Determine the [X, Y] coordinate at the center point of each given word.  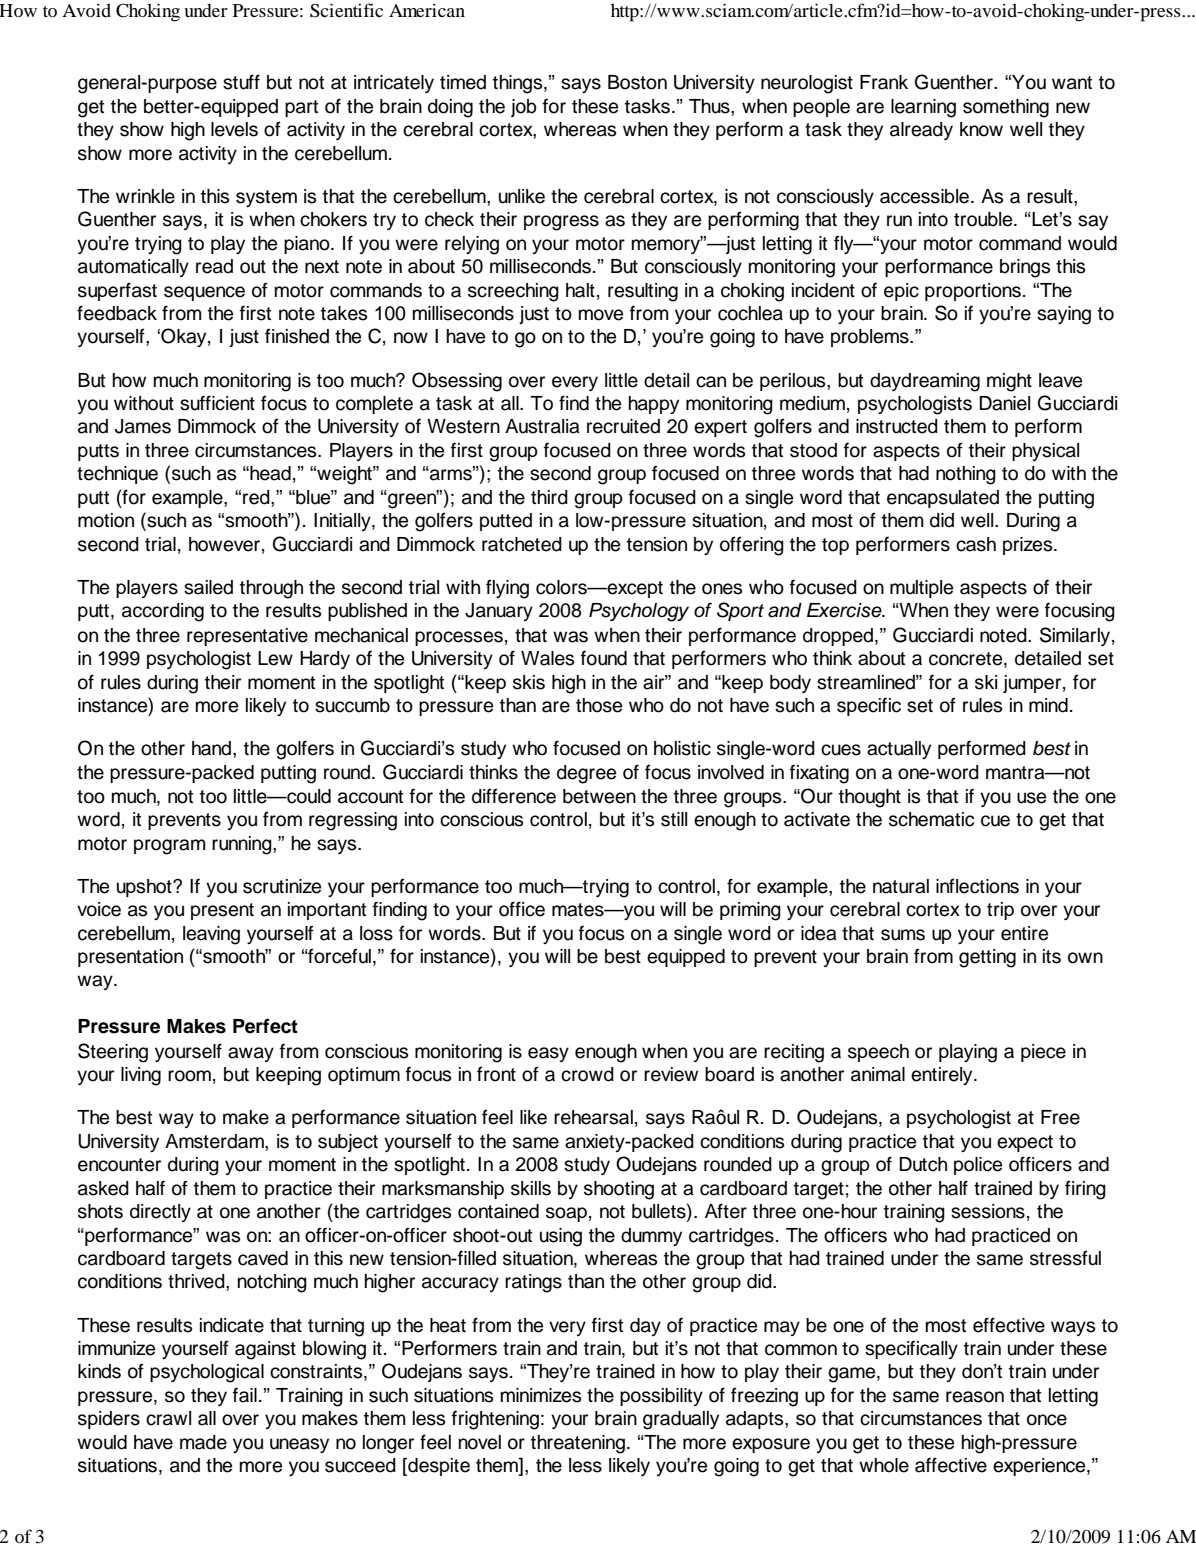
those [599, 705]
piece [1043, 1053]
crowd [587, 1074]
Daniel [1004, 403]
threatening [578, 1444]
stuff [241, 82]
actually [899, 750]
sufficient [217, 403]
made [203, 1442]
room [189, 1076]
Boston [637, 82]
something [1006, 108]
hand [213, 748]
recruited [623, 426]
